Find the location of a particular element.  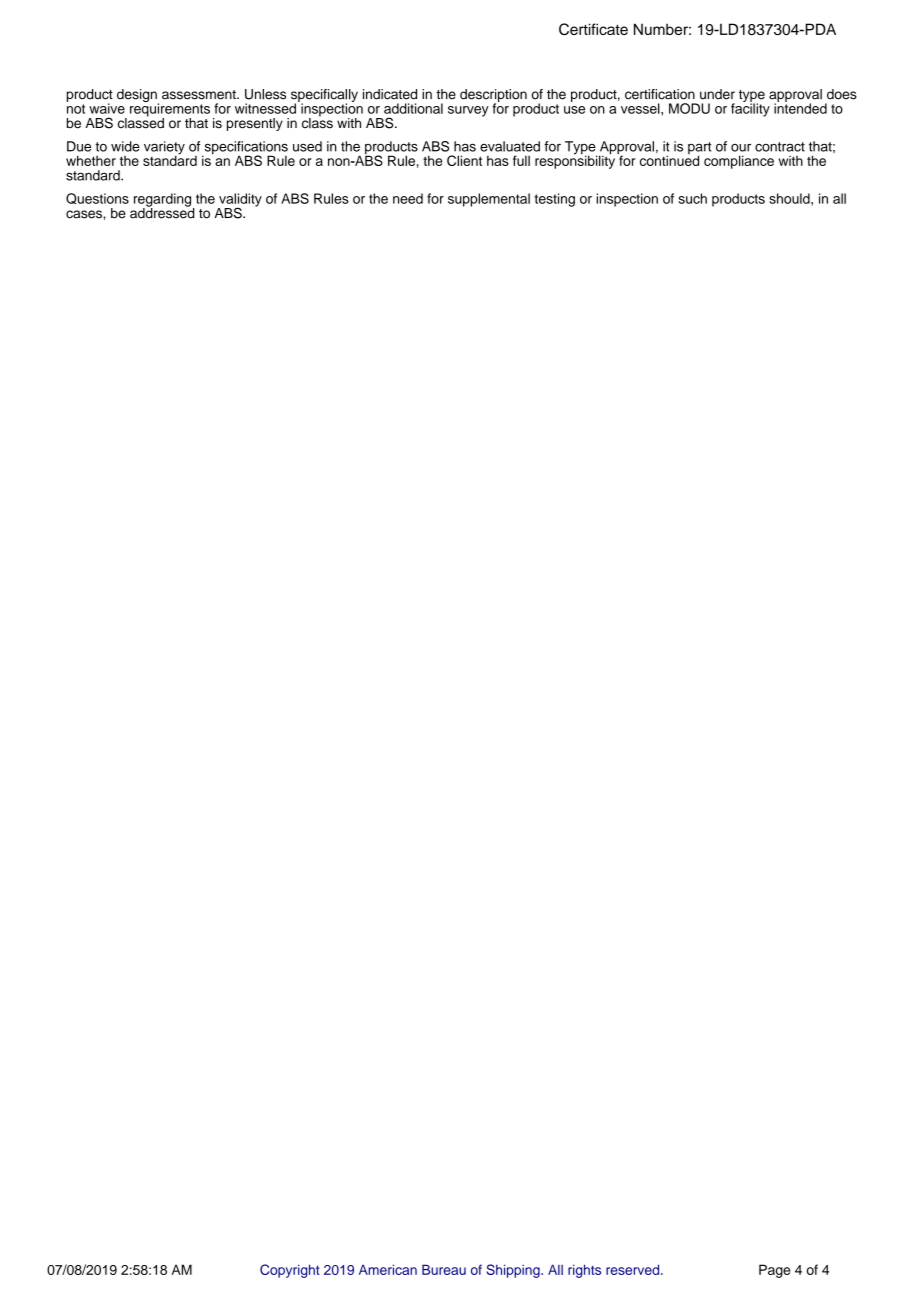

Bureau is located at coordinates (444, 1269).
